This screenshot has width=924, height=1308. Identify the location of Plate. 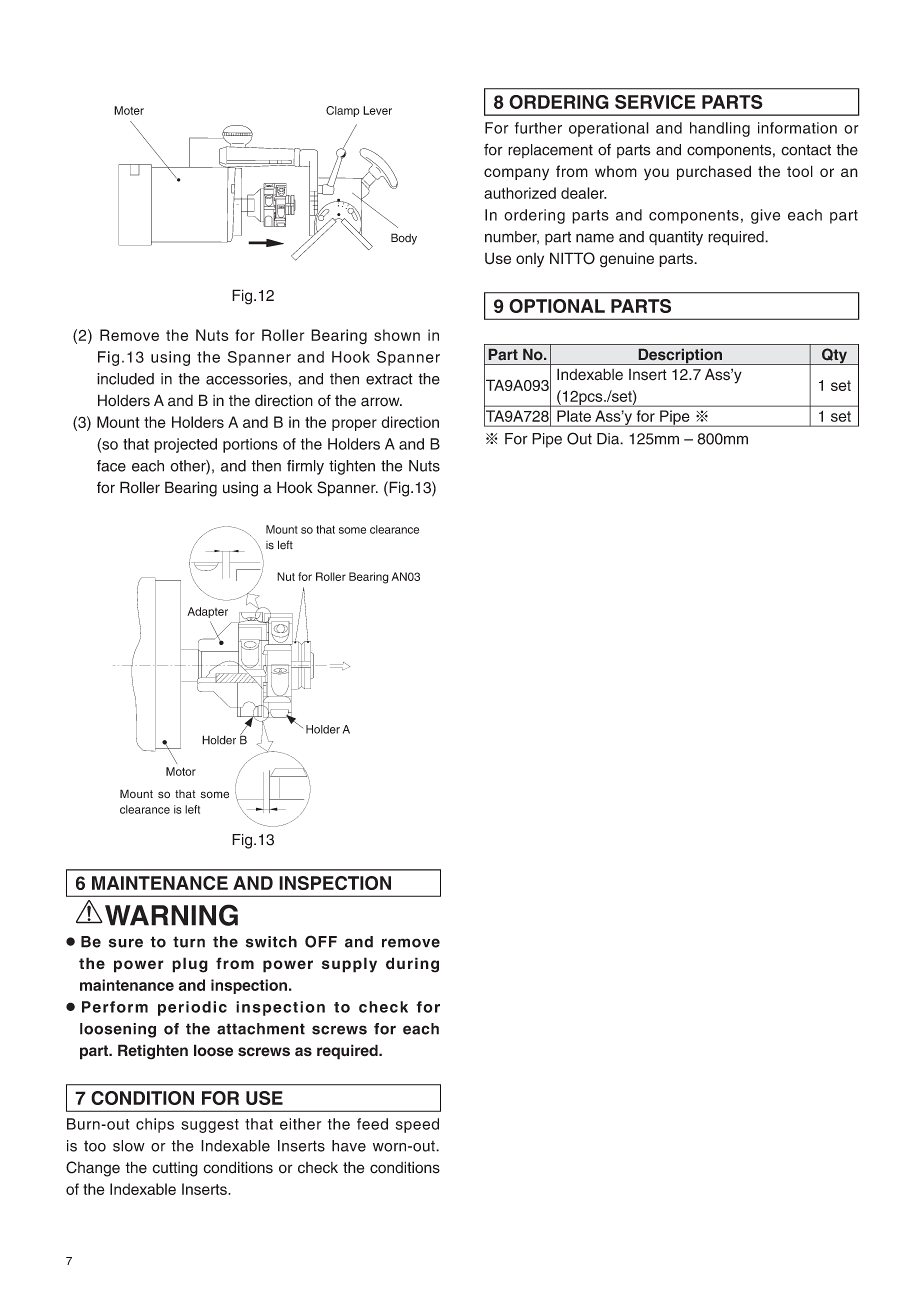
(574, 416).
